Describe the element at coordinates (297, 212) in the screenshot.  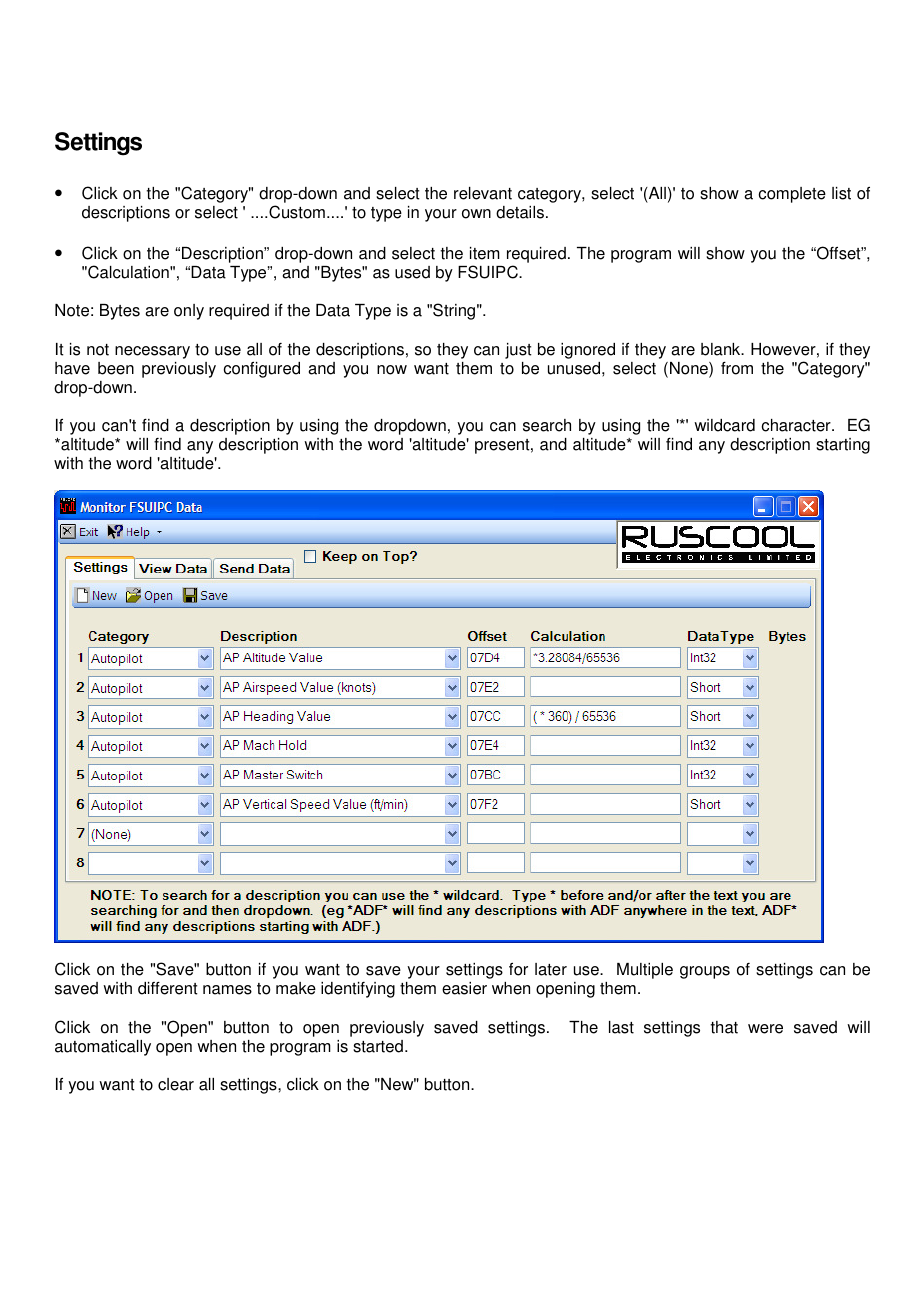
I see `Custom` at that location.
